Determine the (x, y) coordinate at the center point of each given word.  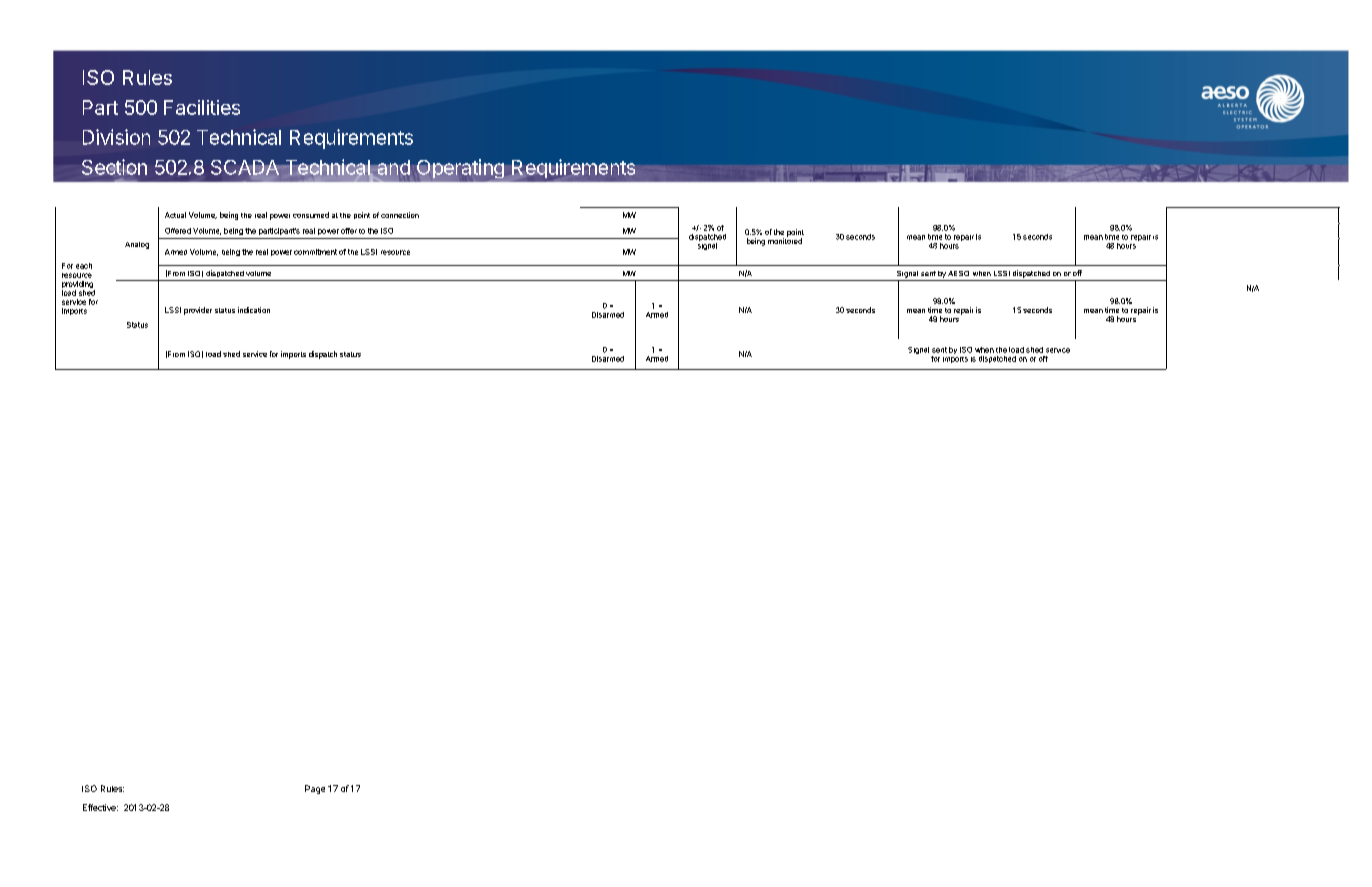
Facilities (202, 107)
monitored (785, 240)
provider (198, 311)
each (84, 266)
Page (315, 789)
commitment (315, 252)
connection (400, 215)
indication (254, 310)
